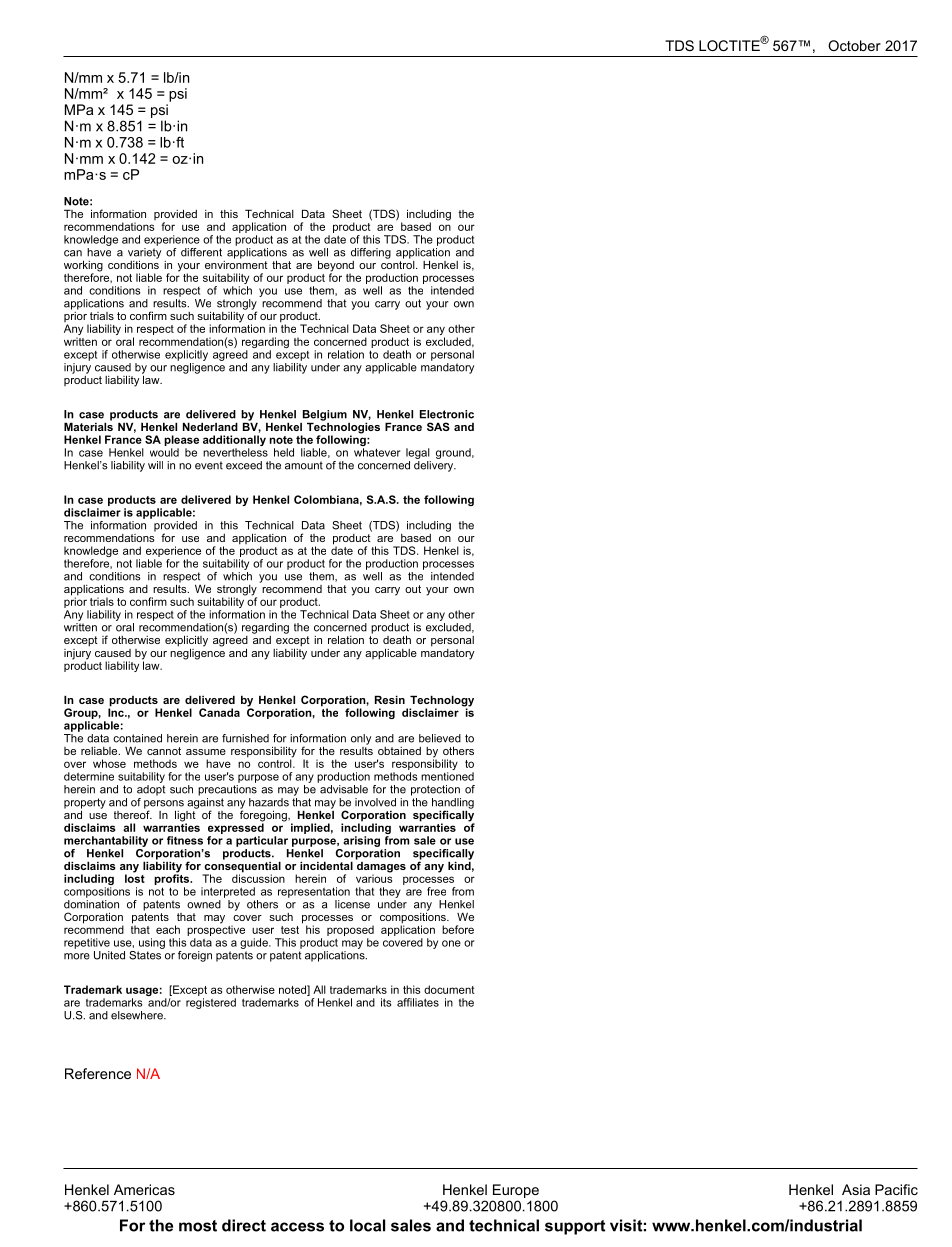 The height and width of the page is (1247, 952). Describe the element at coordinates (371, 253) in the page. I see `differing` at that location.
